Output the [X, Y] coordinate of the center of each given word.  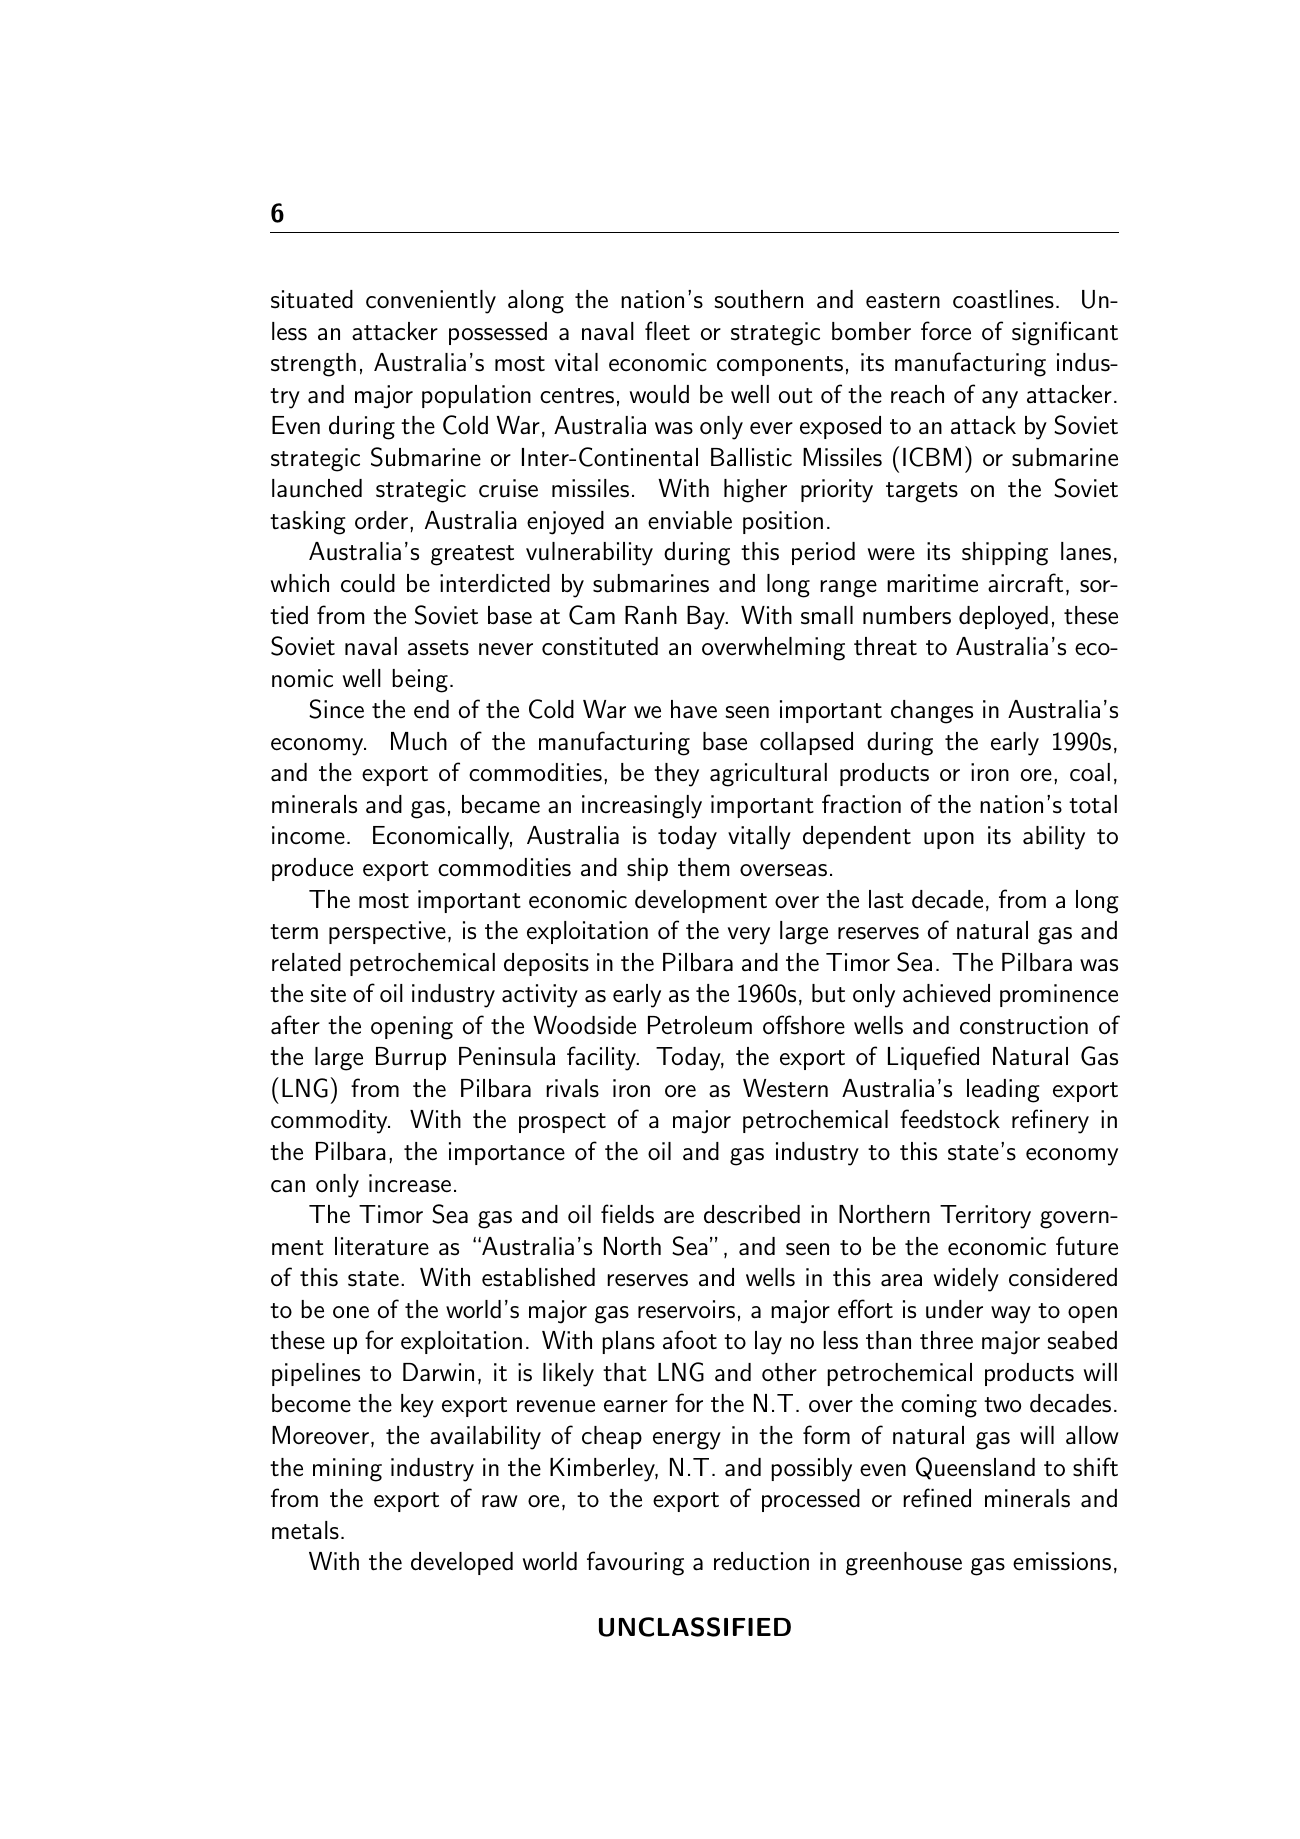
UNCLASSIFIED [695, 1627]
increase [410, 1183]
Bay [707, 618]
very [749, 936]
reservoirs [686, 1309]
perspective [387, 932]
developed [462, 1563]
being [420, 681]
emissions [1062, 1561]
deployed [1003, 618]
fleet [667, 331]
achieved [946, 993]
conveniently [431, 302]
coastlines [1003, 299]
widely [966, 1280]
